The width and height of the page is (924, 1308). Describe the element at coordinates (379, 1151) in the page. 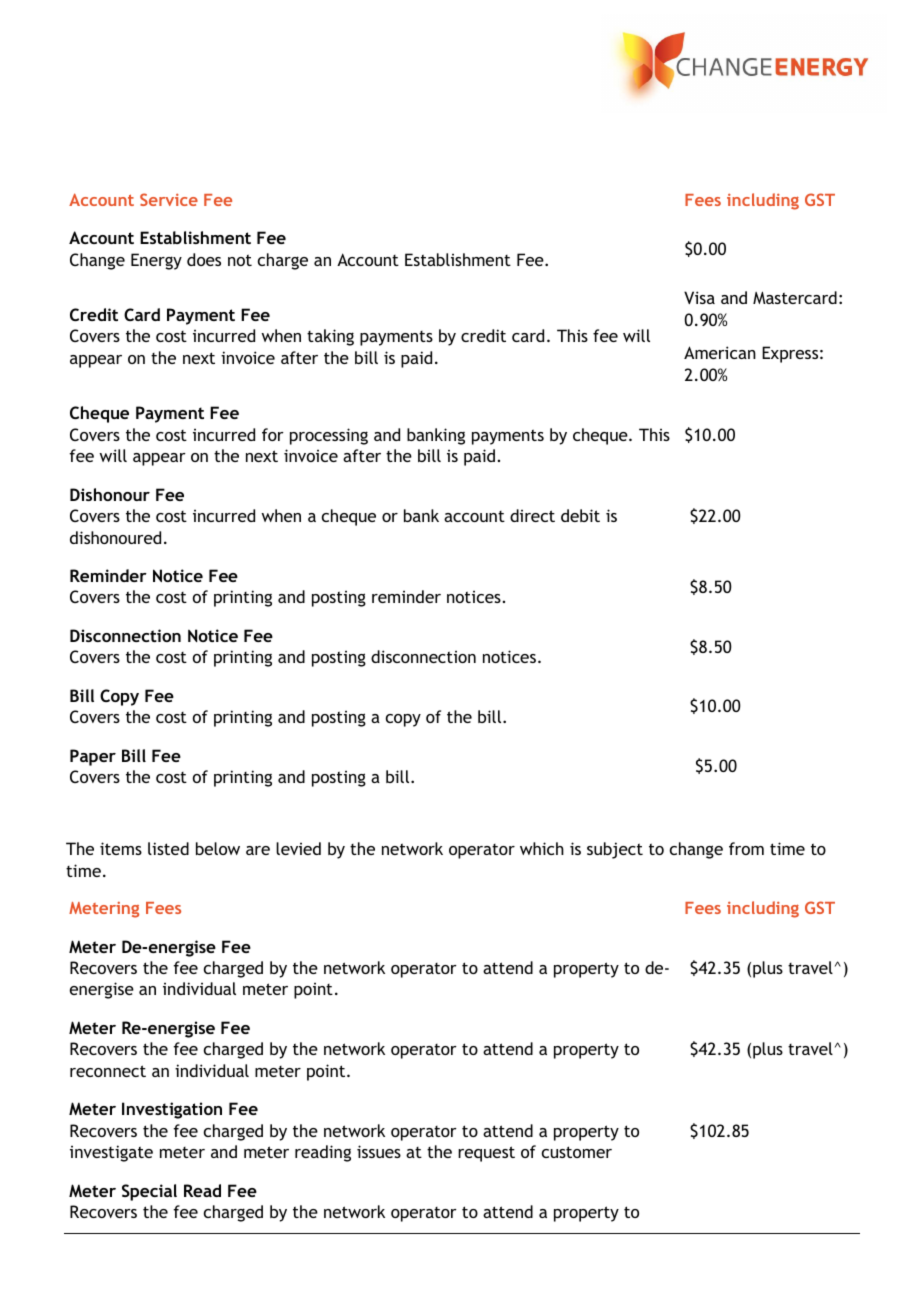

I see `issues` at that location.
